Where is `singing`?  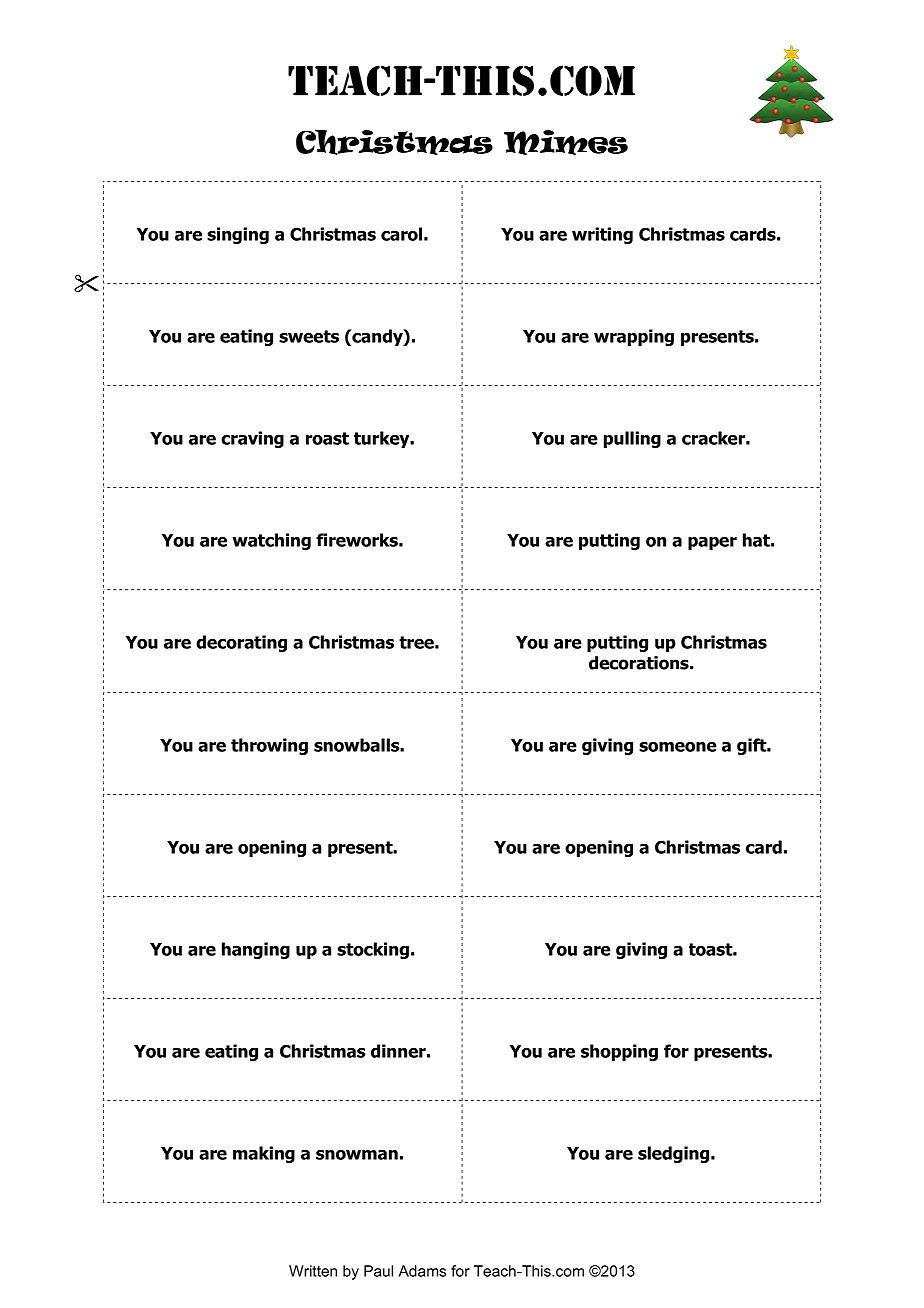
singing is located at coordinates (238, 235).
